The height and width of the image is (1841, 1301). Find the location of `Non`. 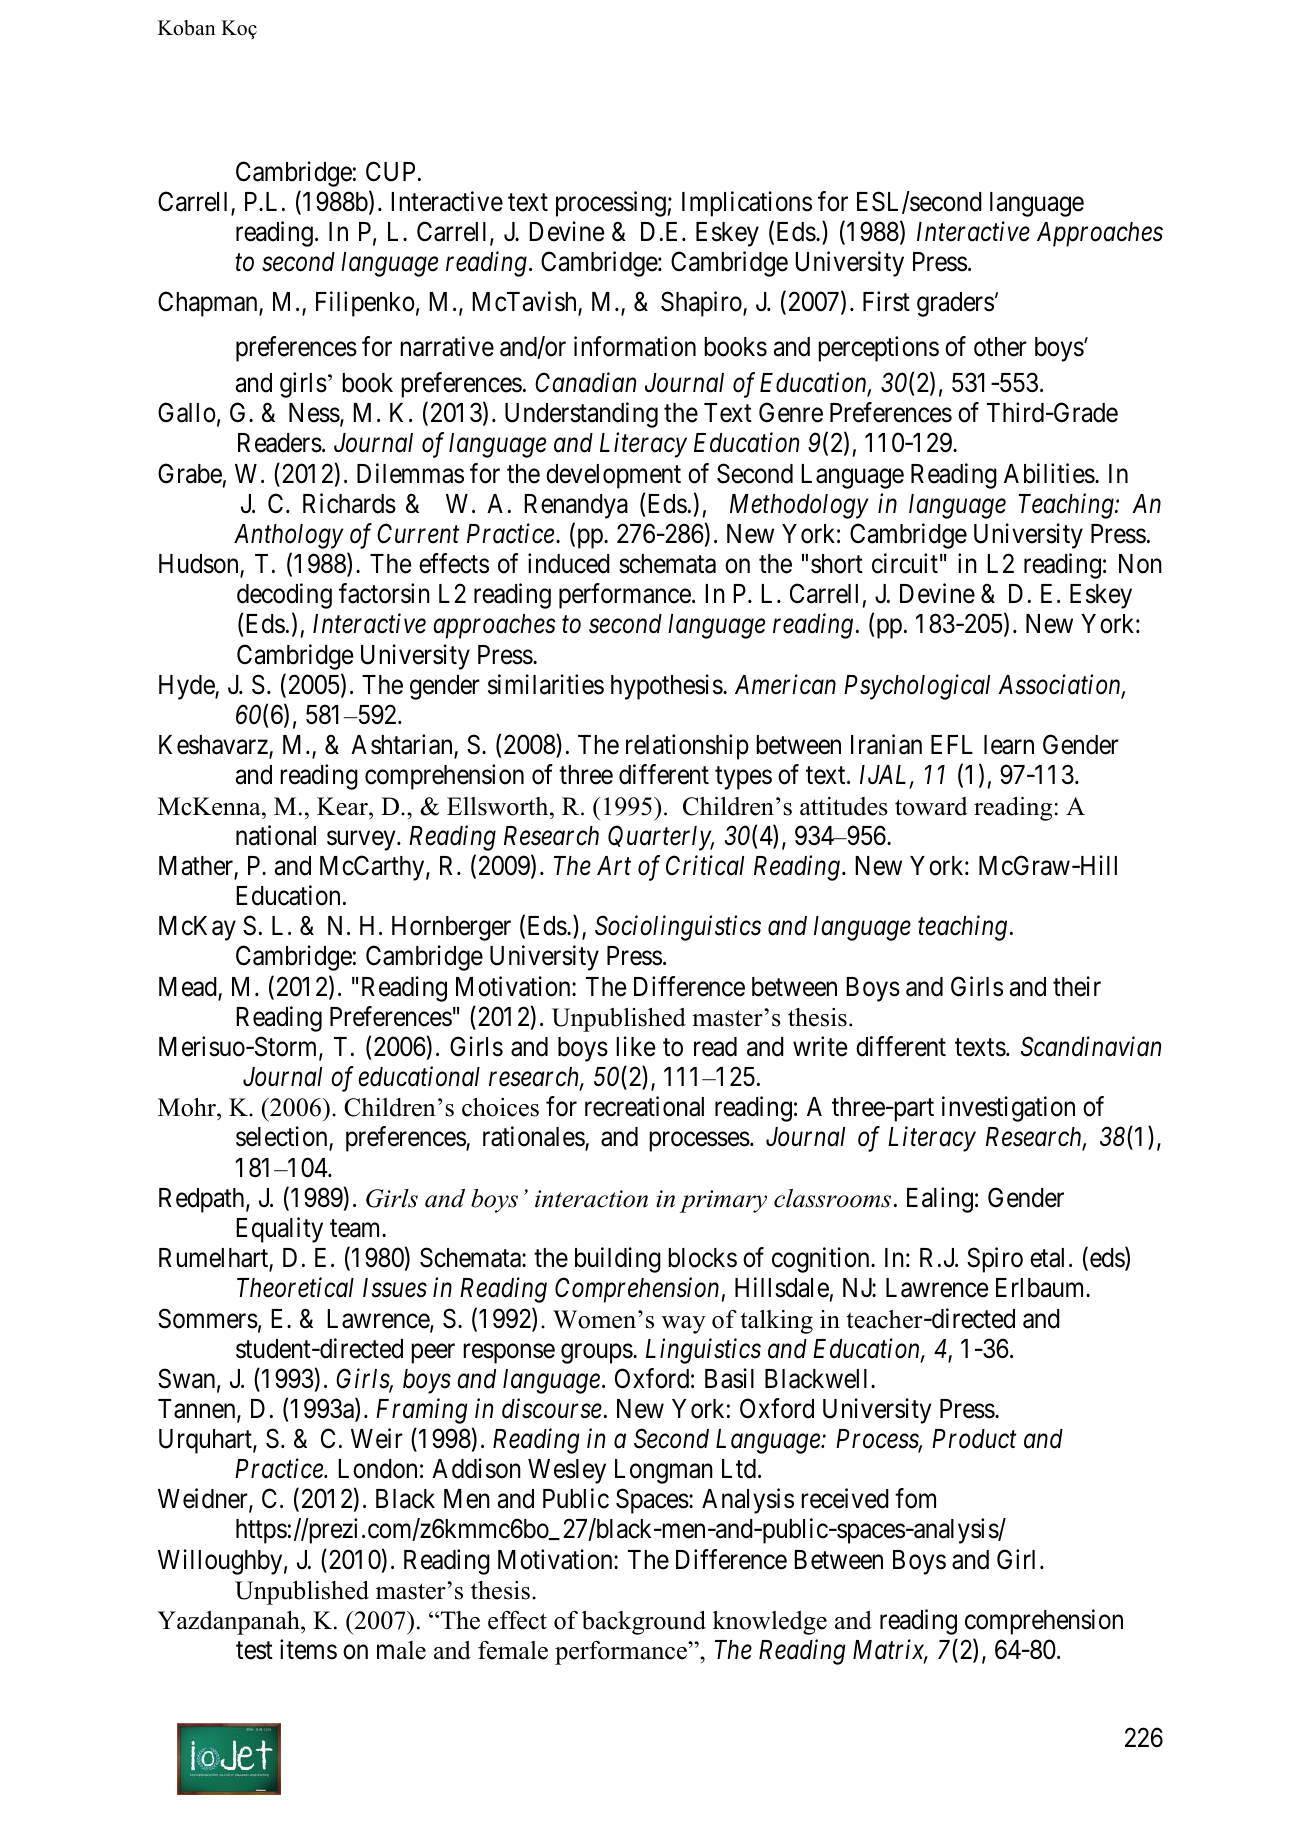

Non is located at coordinates (1140, 564).
